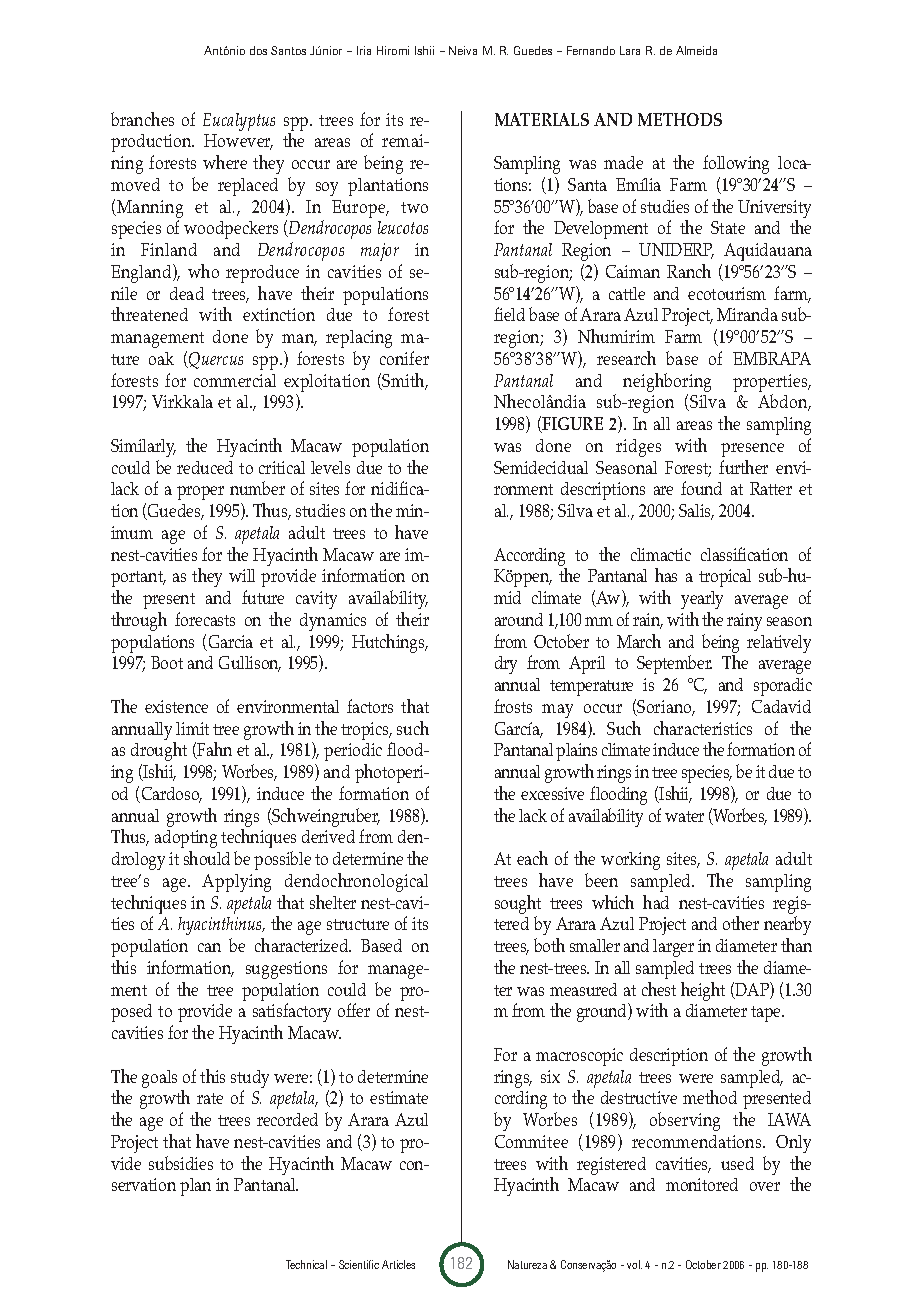 Image resolution: width=924 pixels, height=1308 pixels. I want to click on forecasts, so click(205, 619).
